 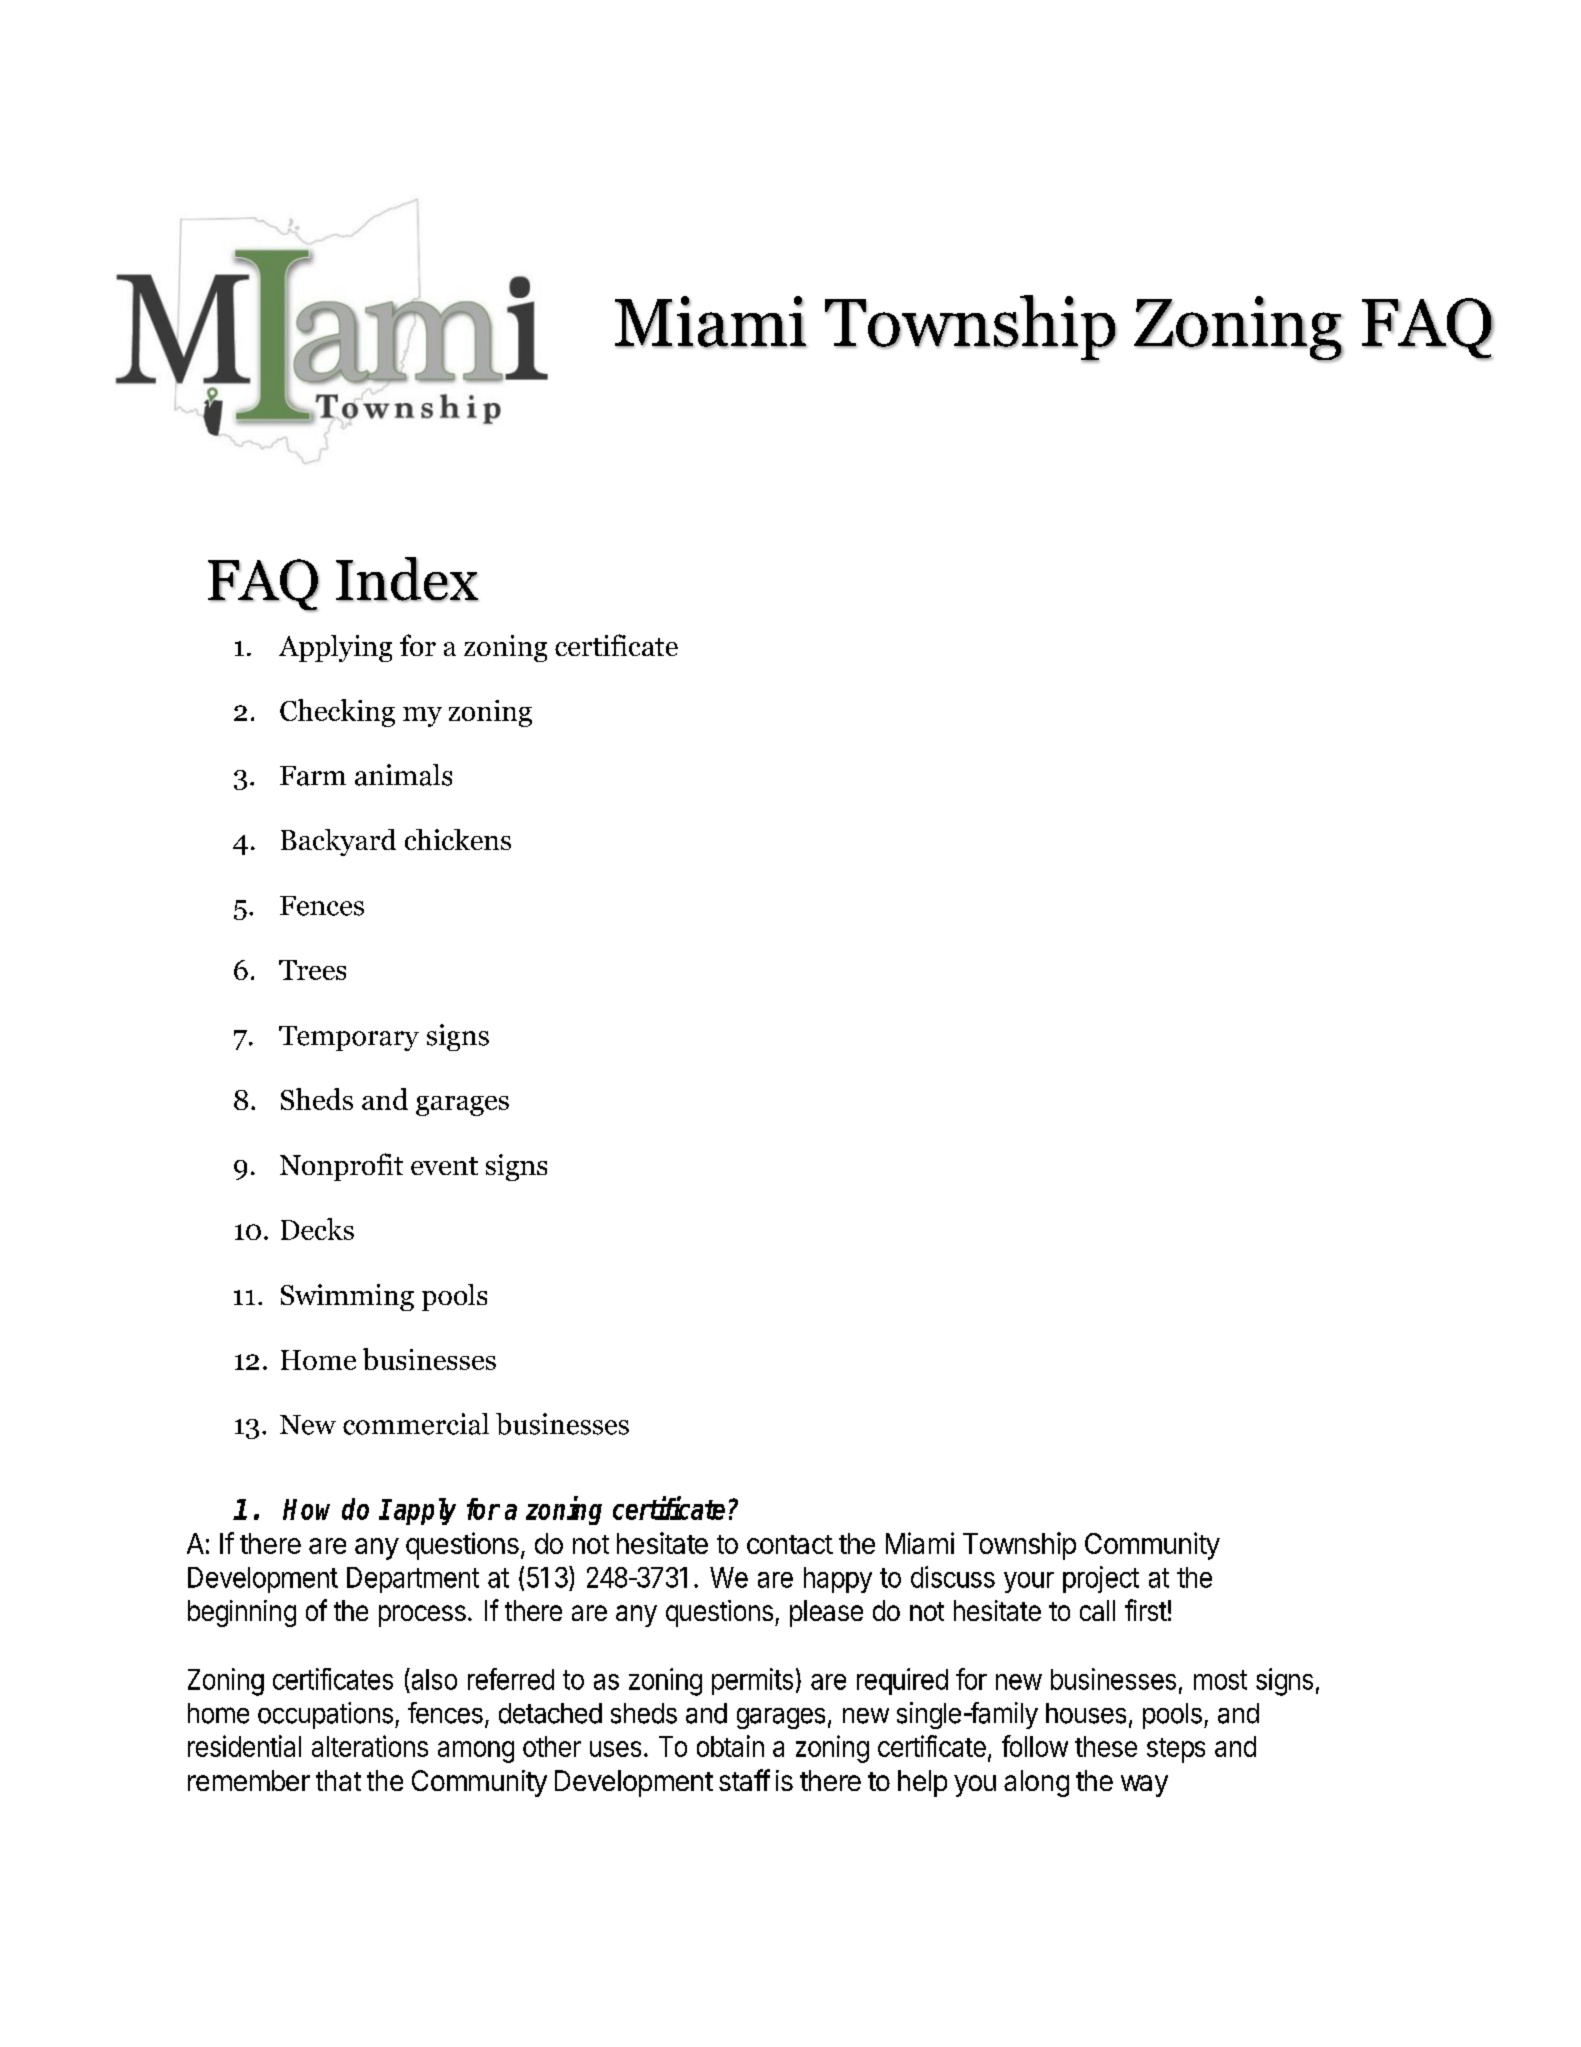 What do you see at coordinates (403, 775) in the screenshot?
I see `animals` at bounding box center [403, 775].
